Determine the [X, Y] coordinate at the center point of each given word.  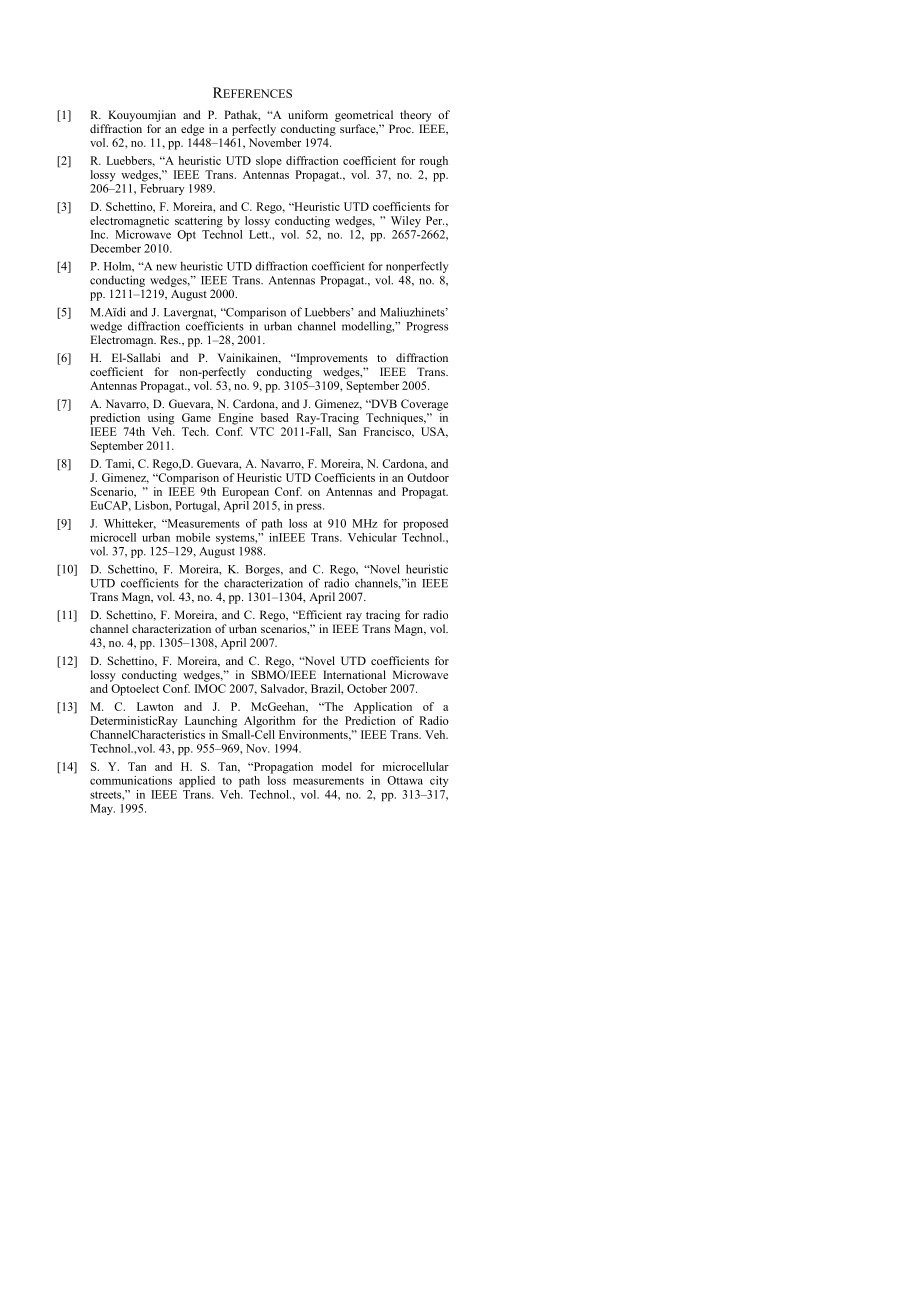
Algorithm [269, 722]
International [354, 674]
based [275, 417]
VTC [262, 431]
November [275, 142]
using [161, 419]
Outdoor [428, 477]
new [166, 267]
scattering [199, 222]
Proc [401, 128]
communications [131, 780]
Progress [427, 327]
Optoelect [135, 690]
